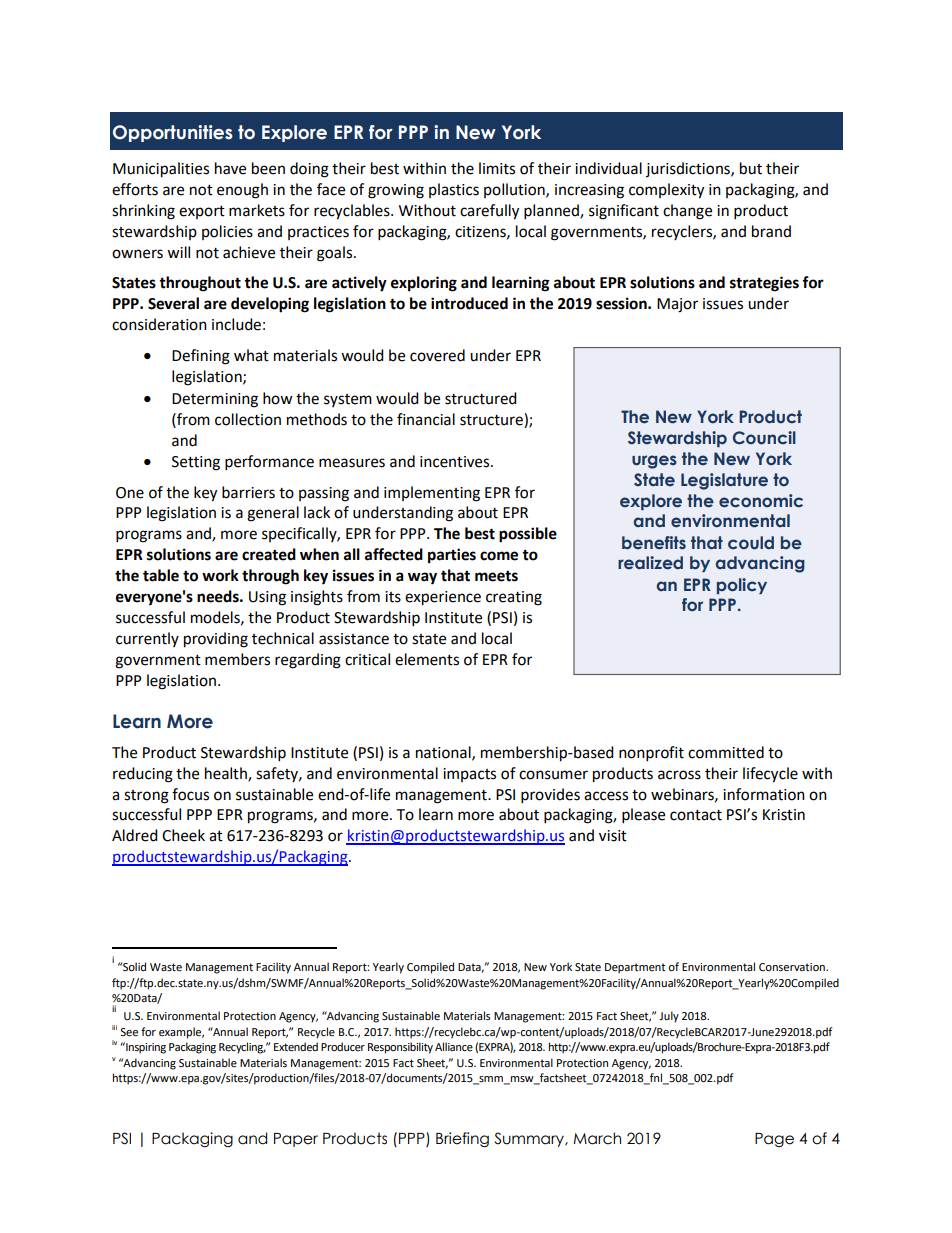  Describe the element at coordinates (230, 168) in the page. I see `have` at that location.
